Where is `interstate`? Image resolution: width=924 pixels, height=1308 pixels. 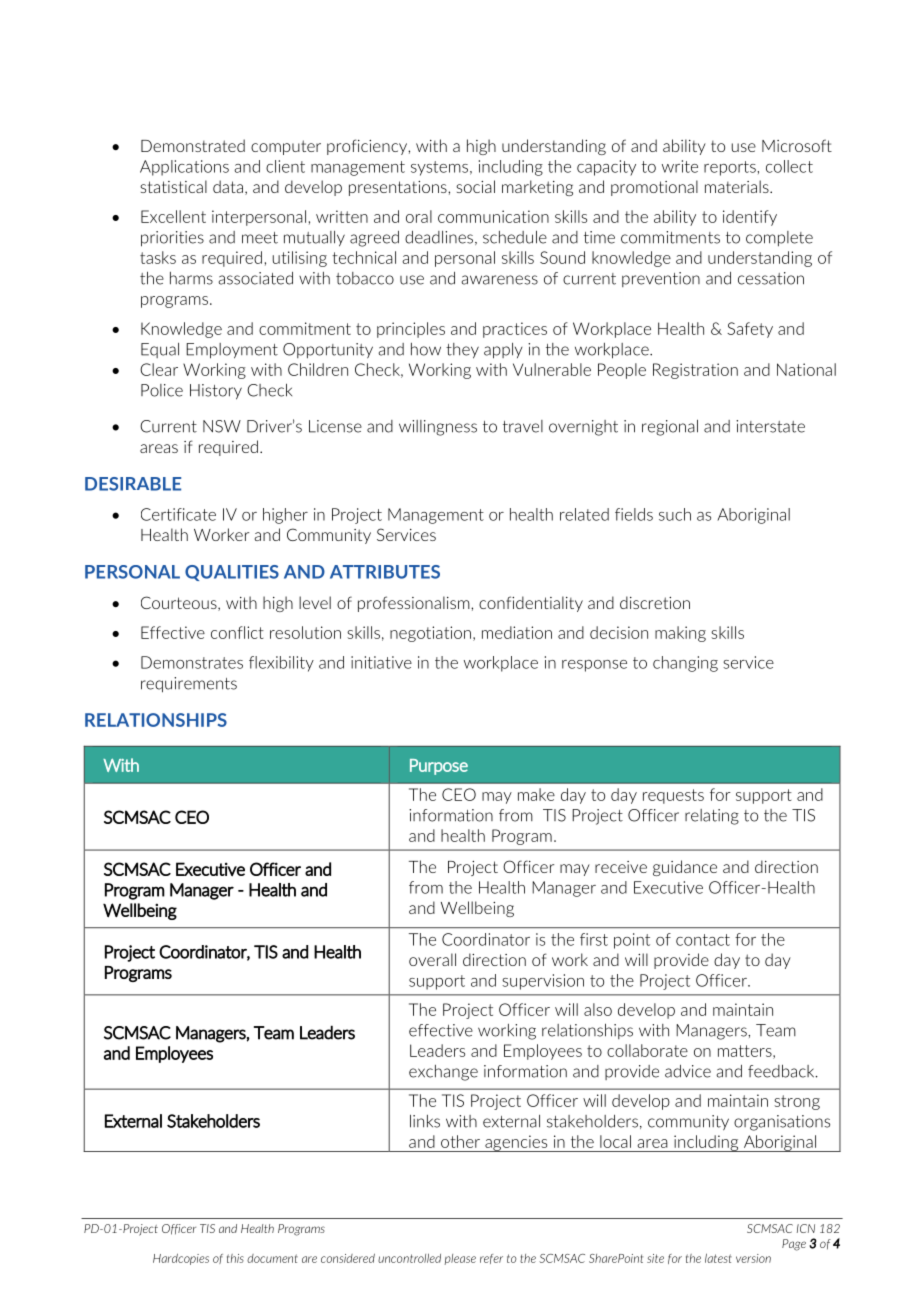
interstate is located at coordinates (770, 426).
